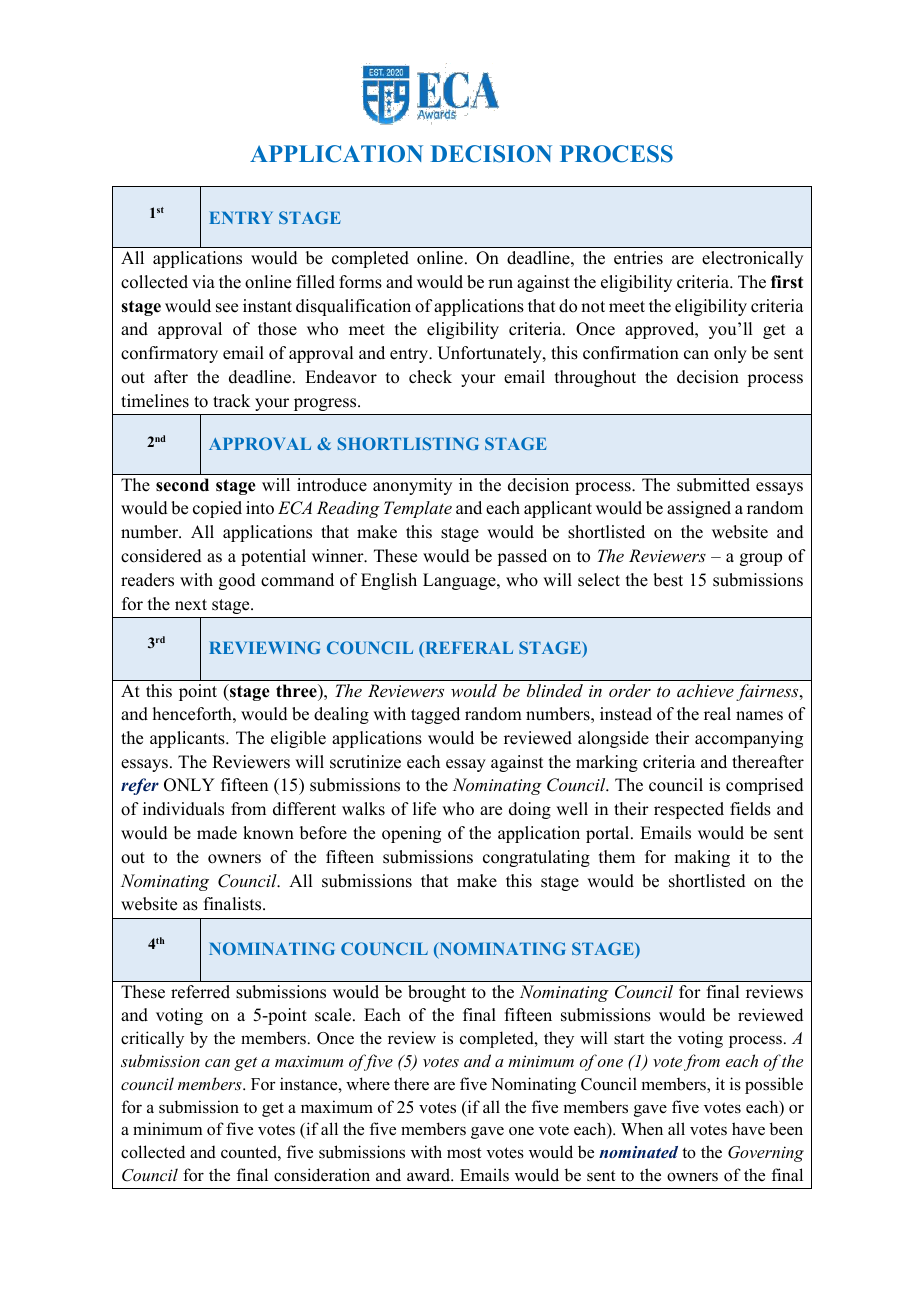  What do you see at coordinates (322, 1175) in the screenshot?
I see `consideration` at bounding box center [322, 1175].
